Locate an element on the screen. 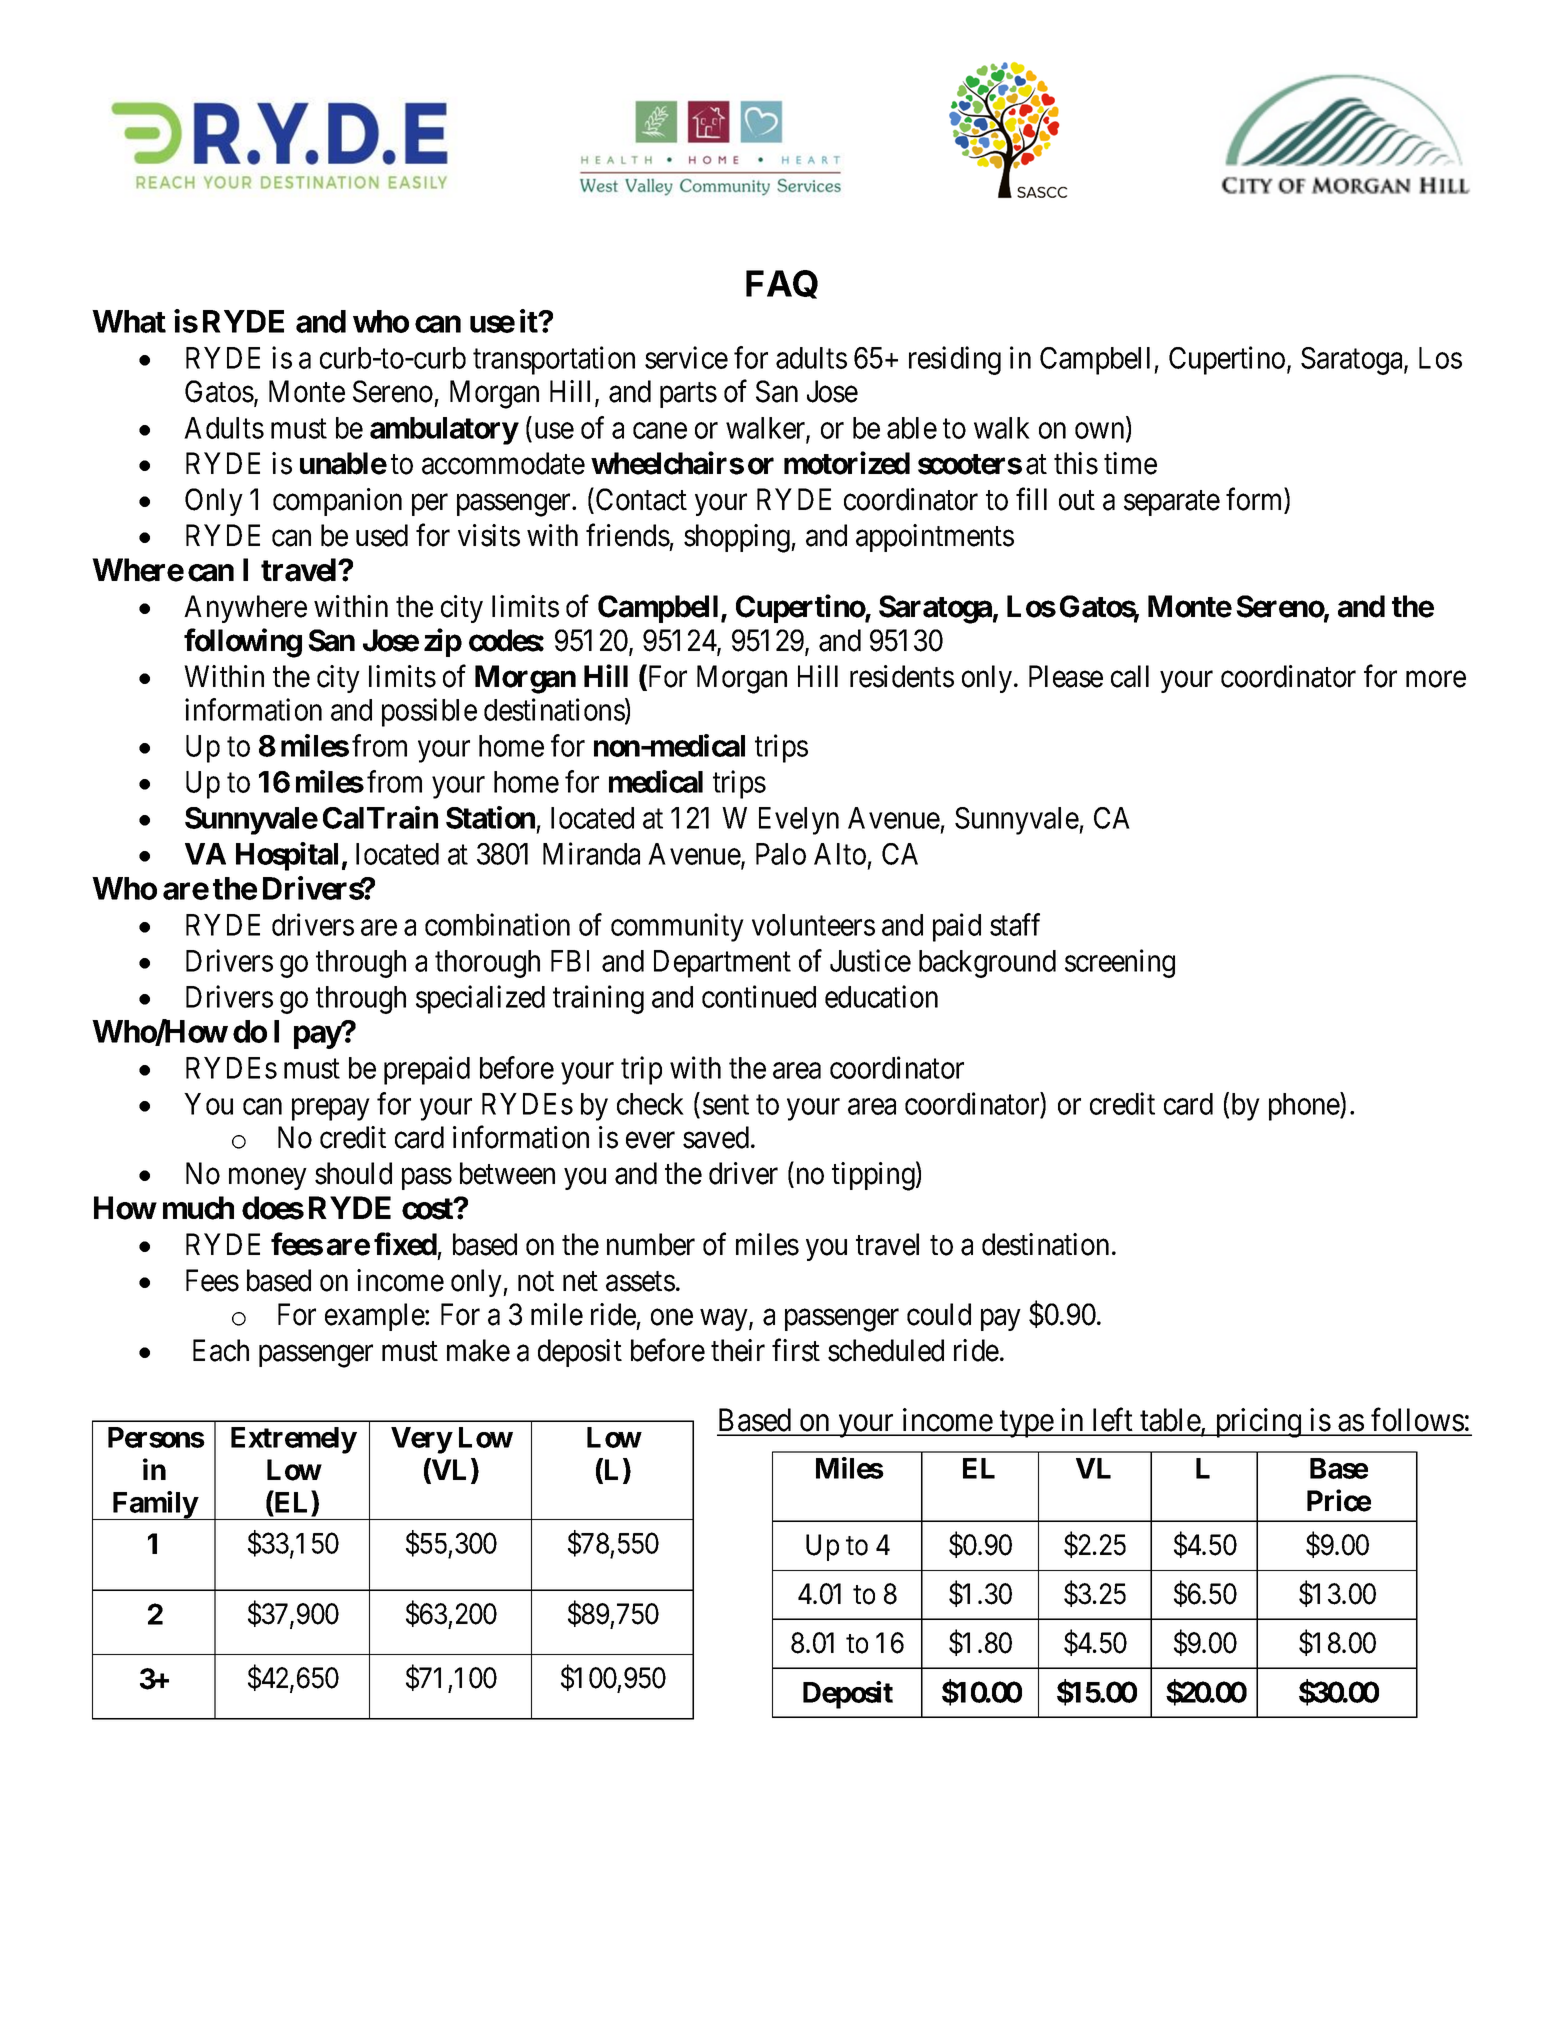 The width and height of the screenshot is (1564, 2024). What is located at coordinates (129, 321).
